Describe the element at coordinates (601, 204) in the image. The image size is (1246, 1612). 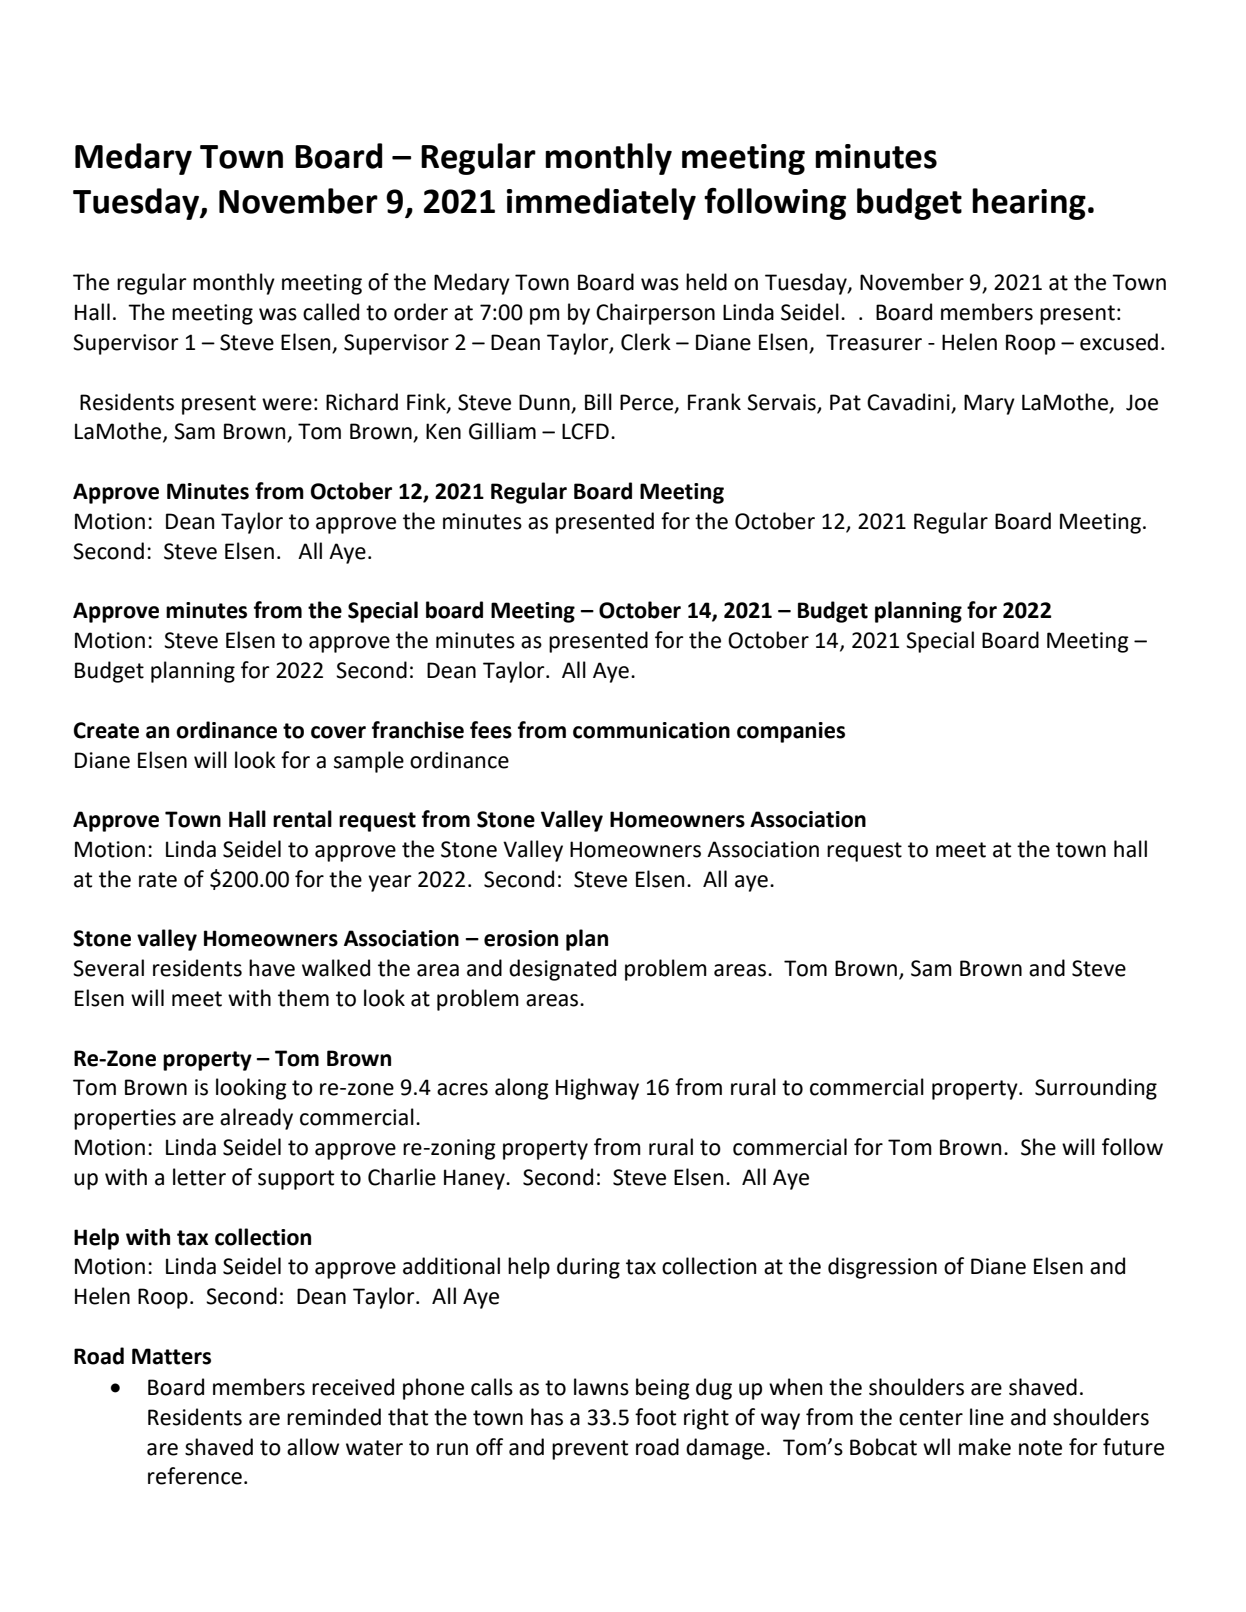
I see `immediately` at that location.
